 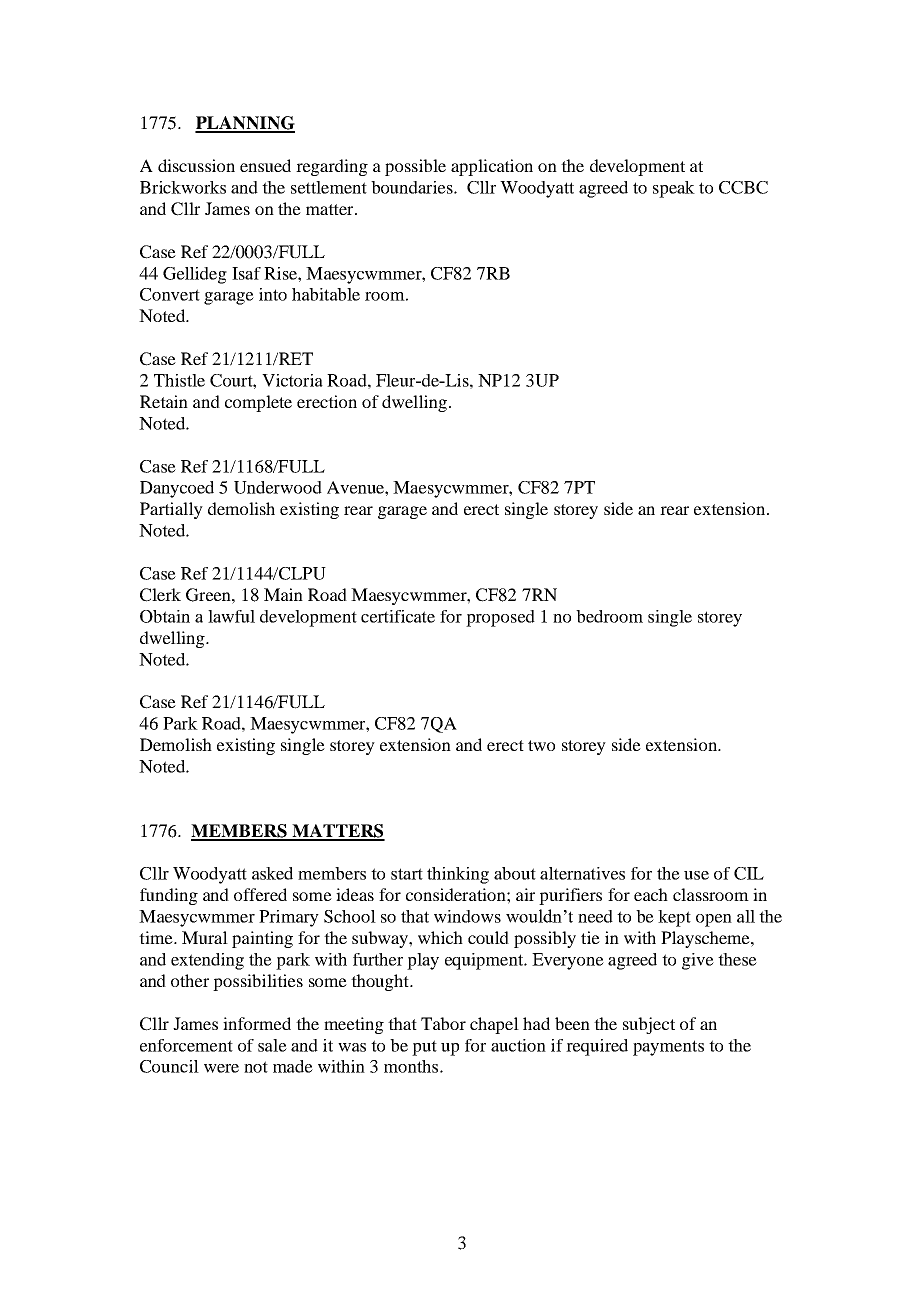 What do you see at coordinates (415, 167) in the screenshot?
I see `possible` at bounding box center [415, 167].
